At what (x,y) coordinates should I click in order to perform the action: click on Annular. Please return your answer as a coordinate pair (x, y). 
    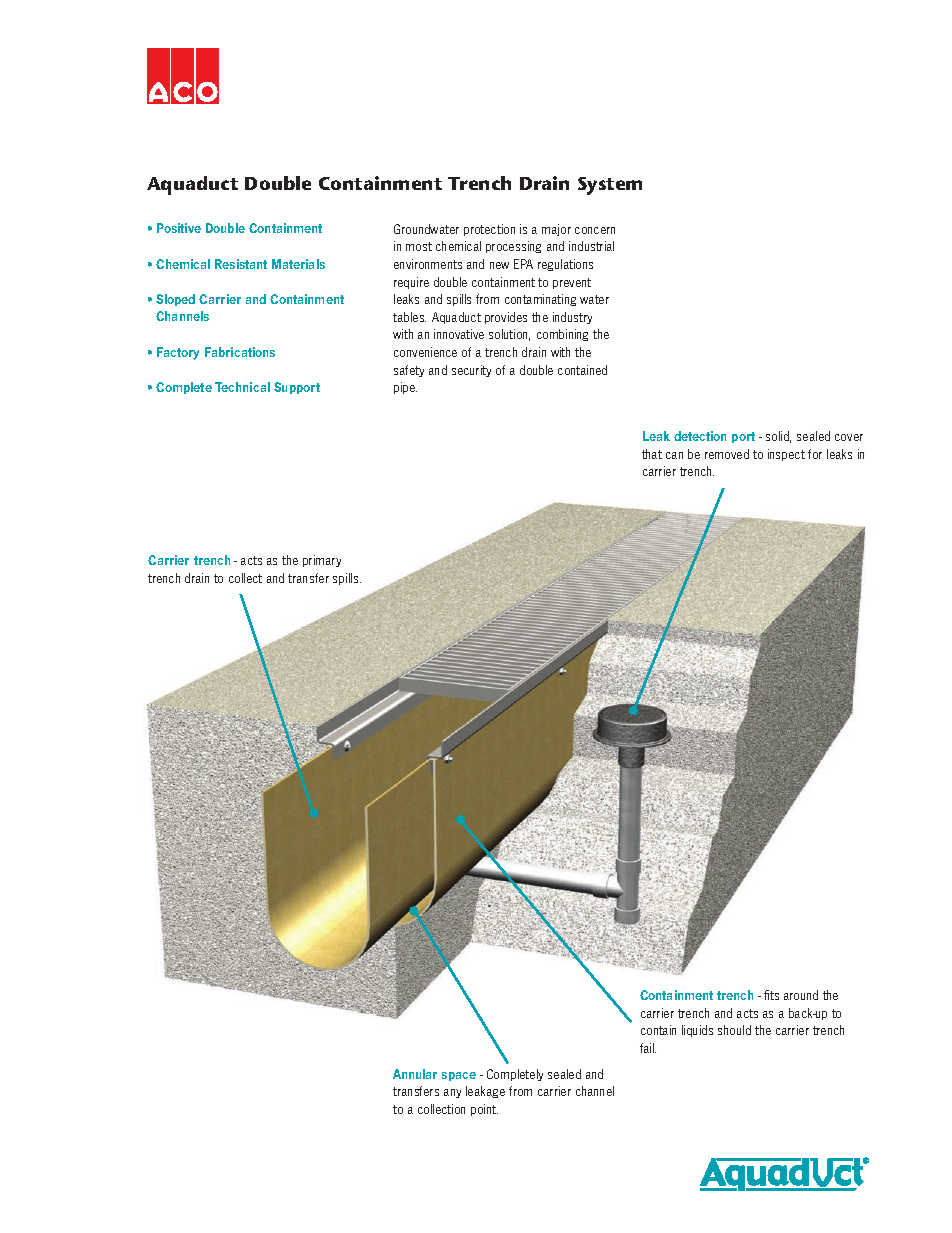
    Looking at the image, I should click on (415, 1074).
